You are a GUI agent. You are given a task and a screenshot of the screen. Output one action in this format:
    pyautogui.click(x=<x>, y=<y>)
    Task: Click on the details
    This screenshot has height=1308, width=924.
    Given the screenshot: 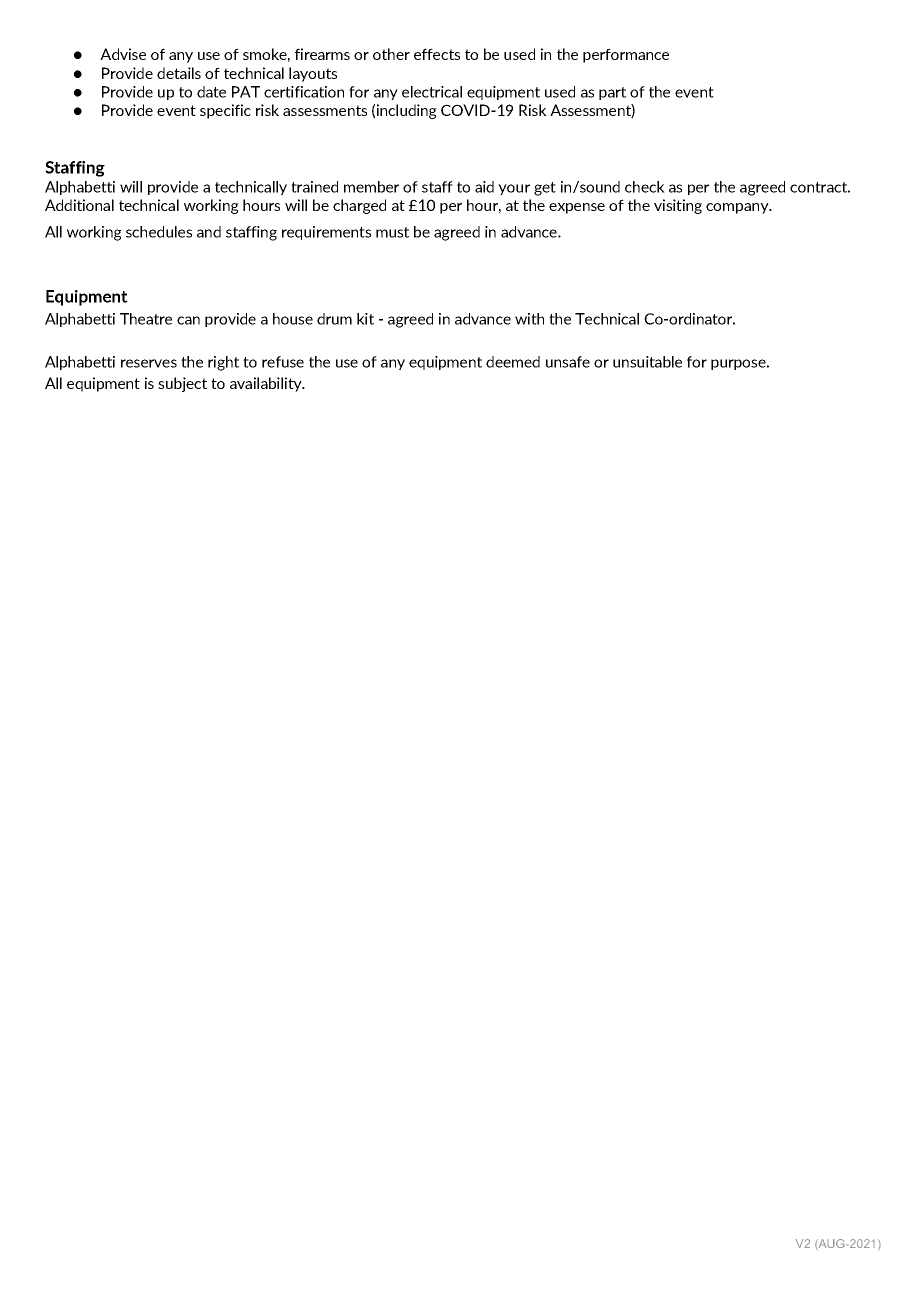 What is the action you would take?
    pyautogui.click(x=179, y=73)
